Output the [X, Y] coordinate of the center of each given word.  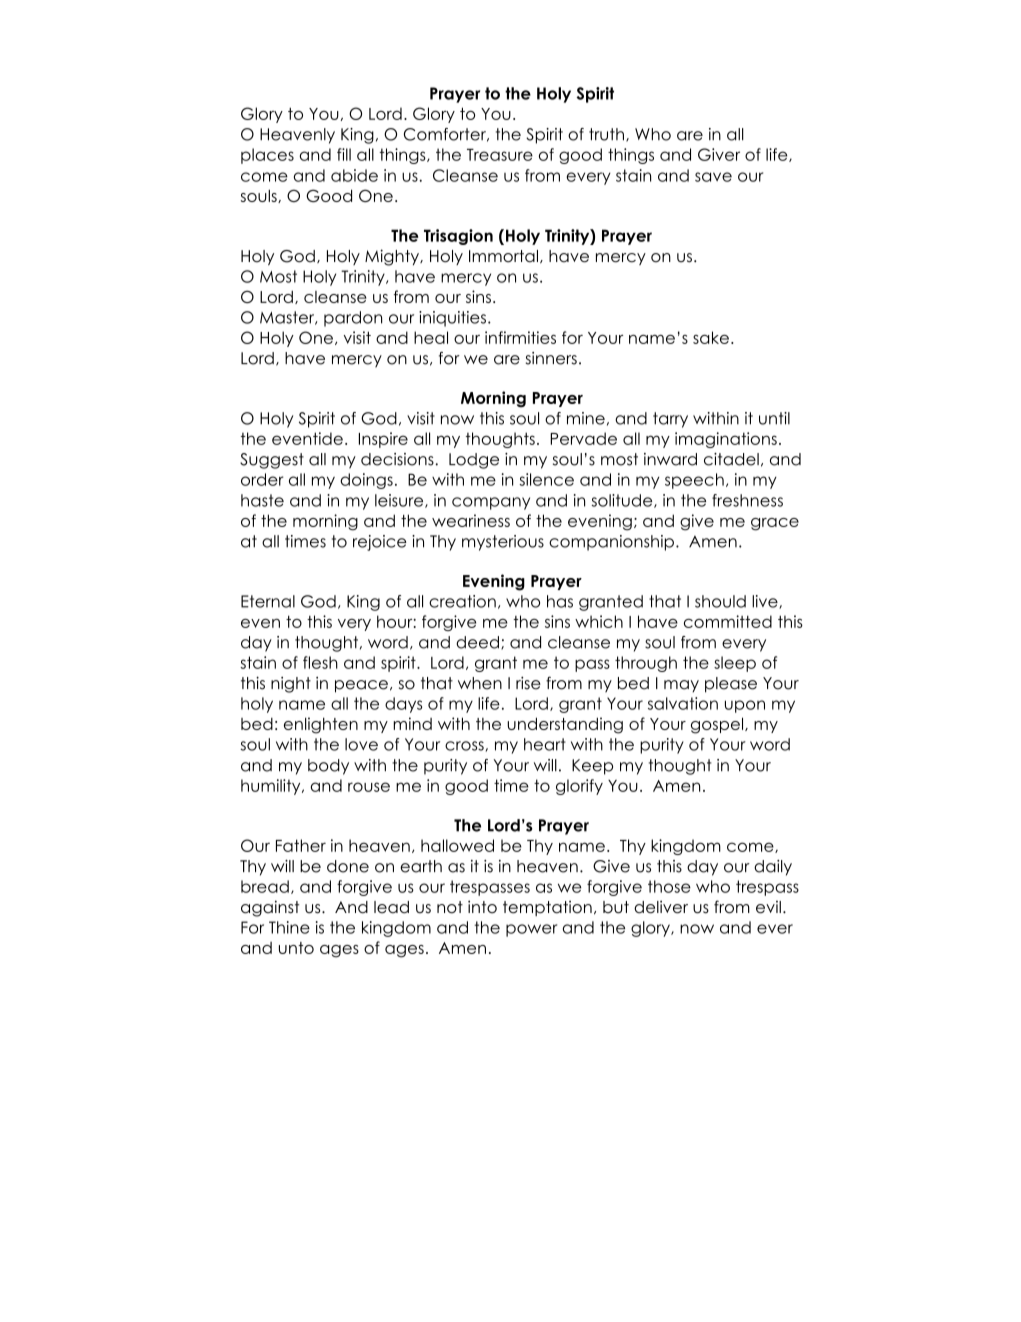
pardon [353, 319]
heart [545, 744]
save [713, 177]
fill [344, 154]
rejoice [380, 543]
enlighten [321, 725]
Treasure [500, 155]
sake [711, 337]
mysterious [503, 543]
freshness [747, 500]
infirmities [520, 337]
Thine [289, 927]
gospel [718, 725]
